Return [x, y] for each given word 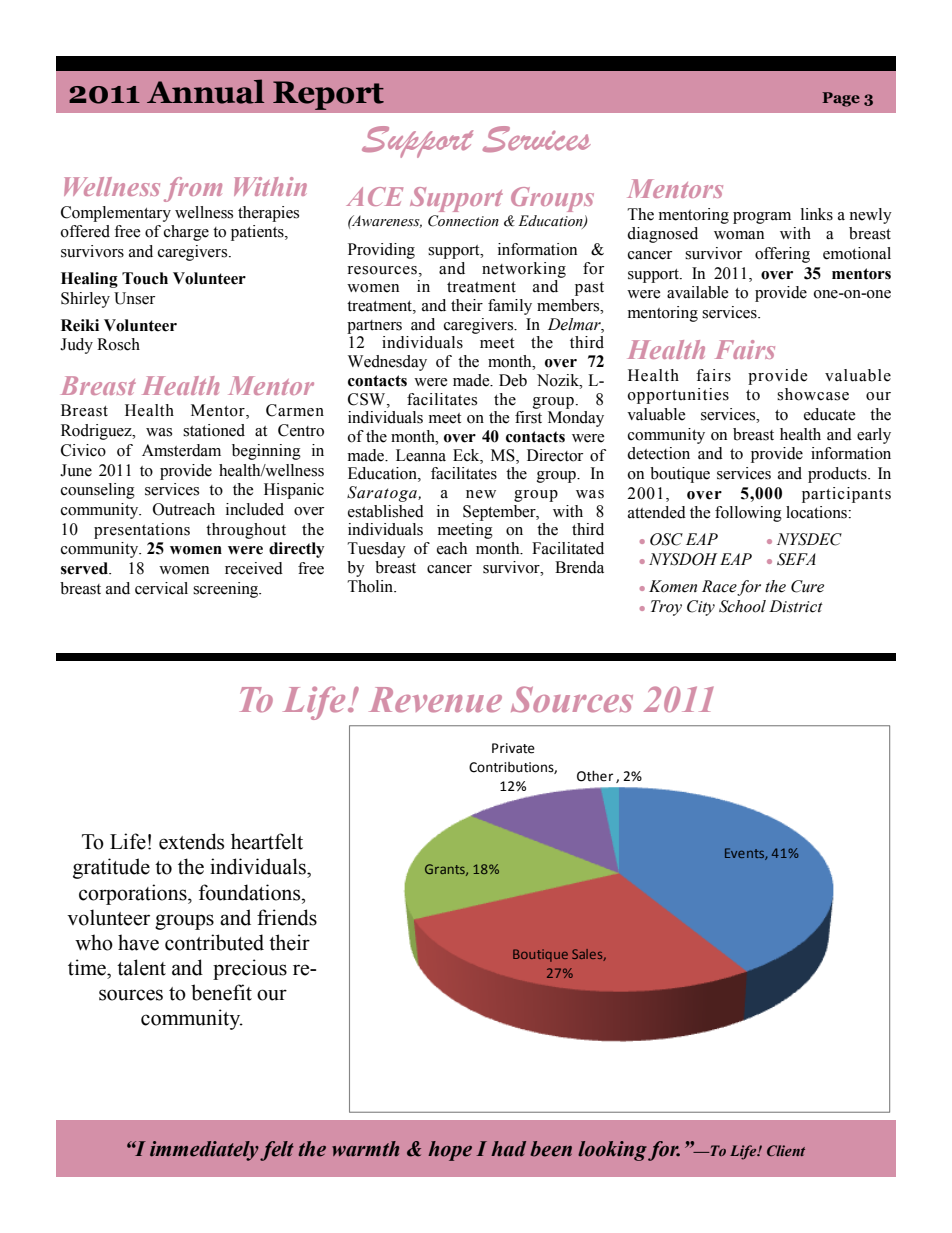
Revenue [435, 700]
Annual [205, 91]
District [796, 606]
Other [595, 776]
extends [191, 841]
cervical [161, 588]
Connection [463, 221]
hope [450, 1151]
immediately [204, 1151]
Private [513, 748]
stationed [214, 430]
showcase [813, 394]
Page [841, 99]
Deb [513, 380]
